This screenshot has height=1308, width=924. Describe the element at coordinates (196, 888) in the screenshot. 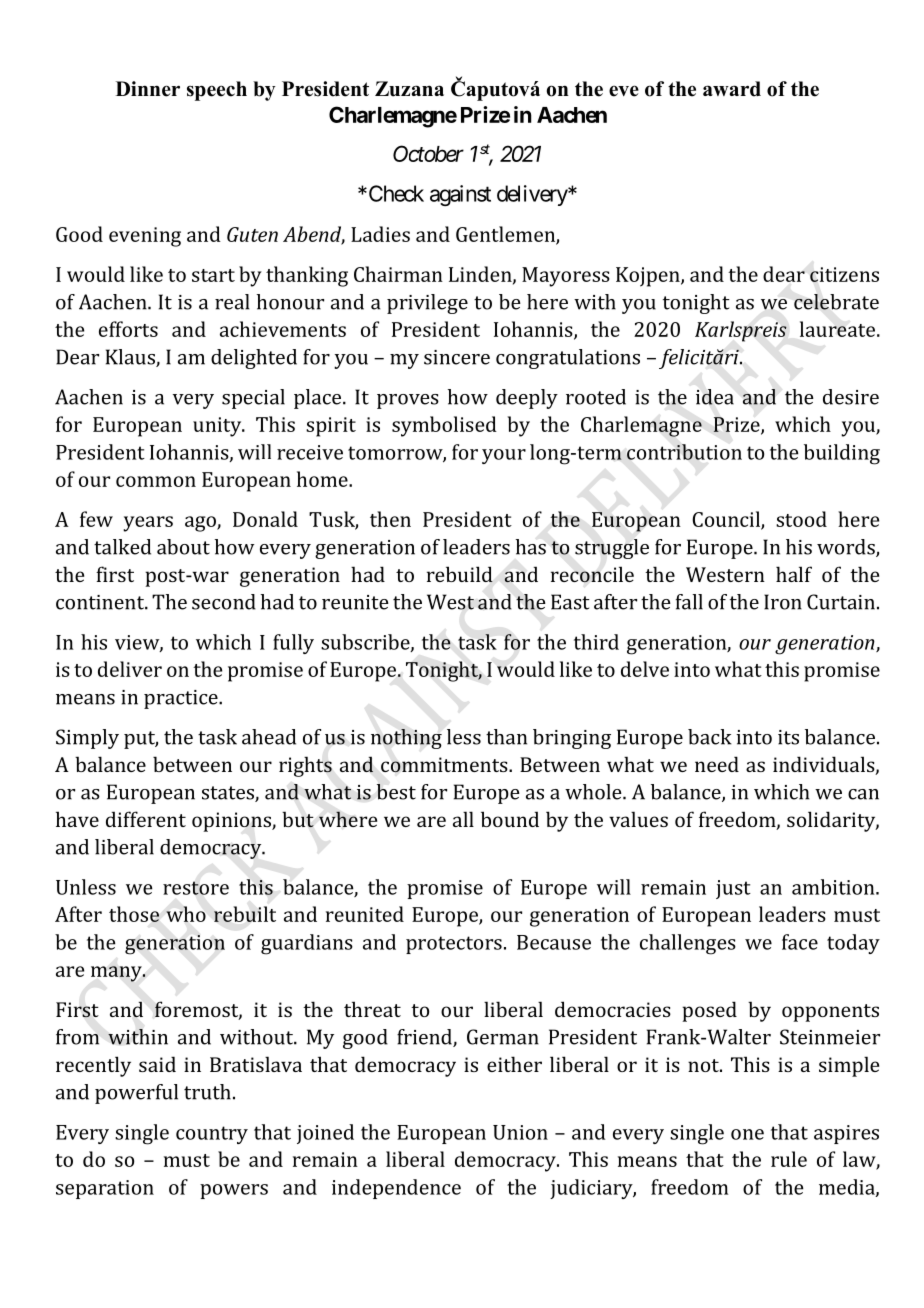

I see `restore` at that location.
